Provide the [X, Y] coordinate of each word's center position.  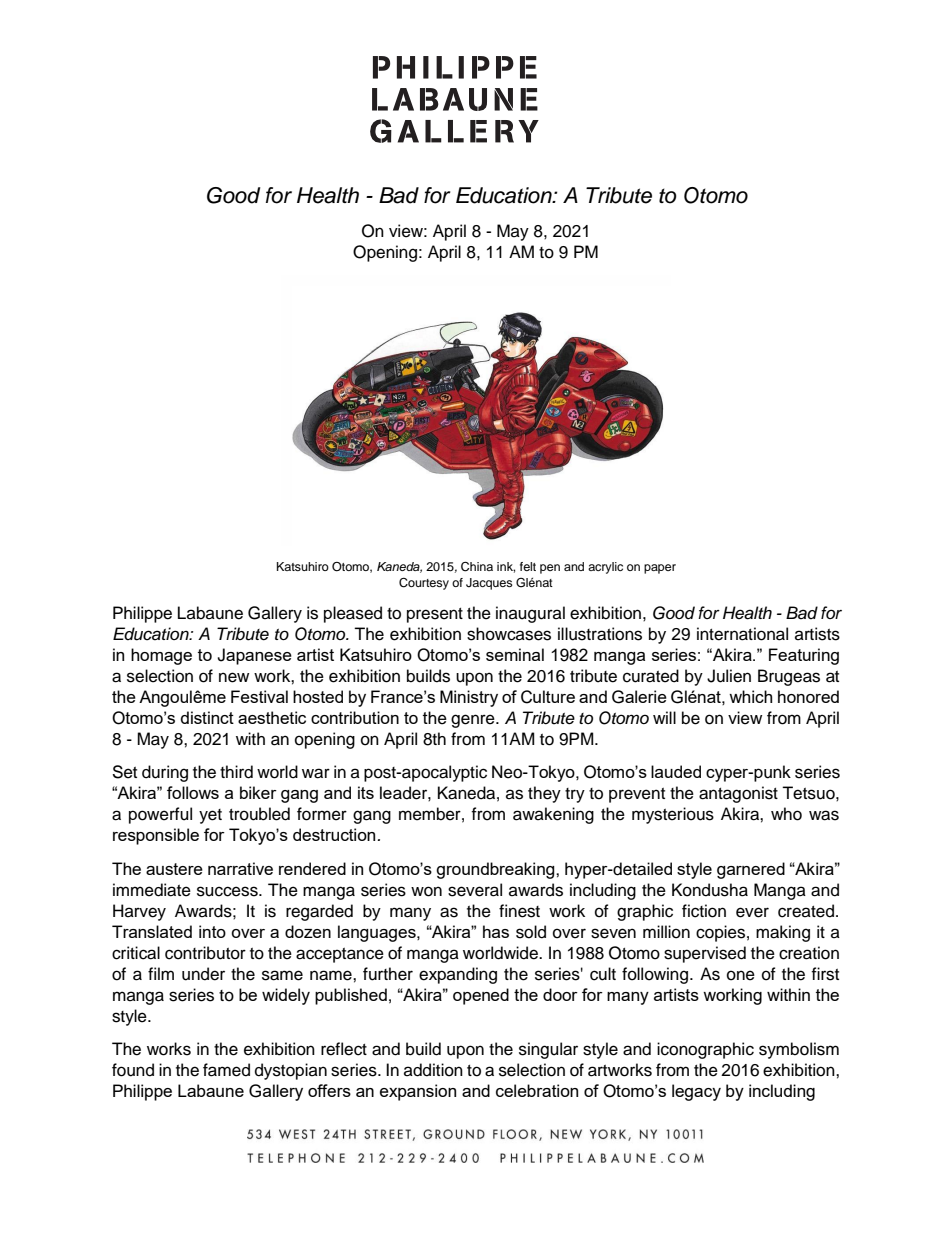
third [236, 772]
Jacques [489, 584]
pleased [353, 614]
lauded [676, 771]
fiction [704, 911]
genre [474, 721]
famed [226, 1070]
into [212, 931]
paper [660, 569]
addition [433, 1070]
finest [519, 911]
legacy [696, 1092]
